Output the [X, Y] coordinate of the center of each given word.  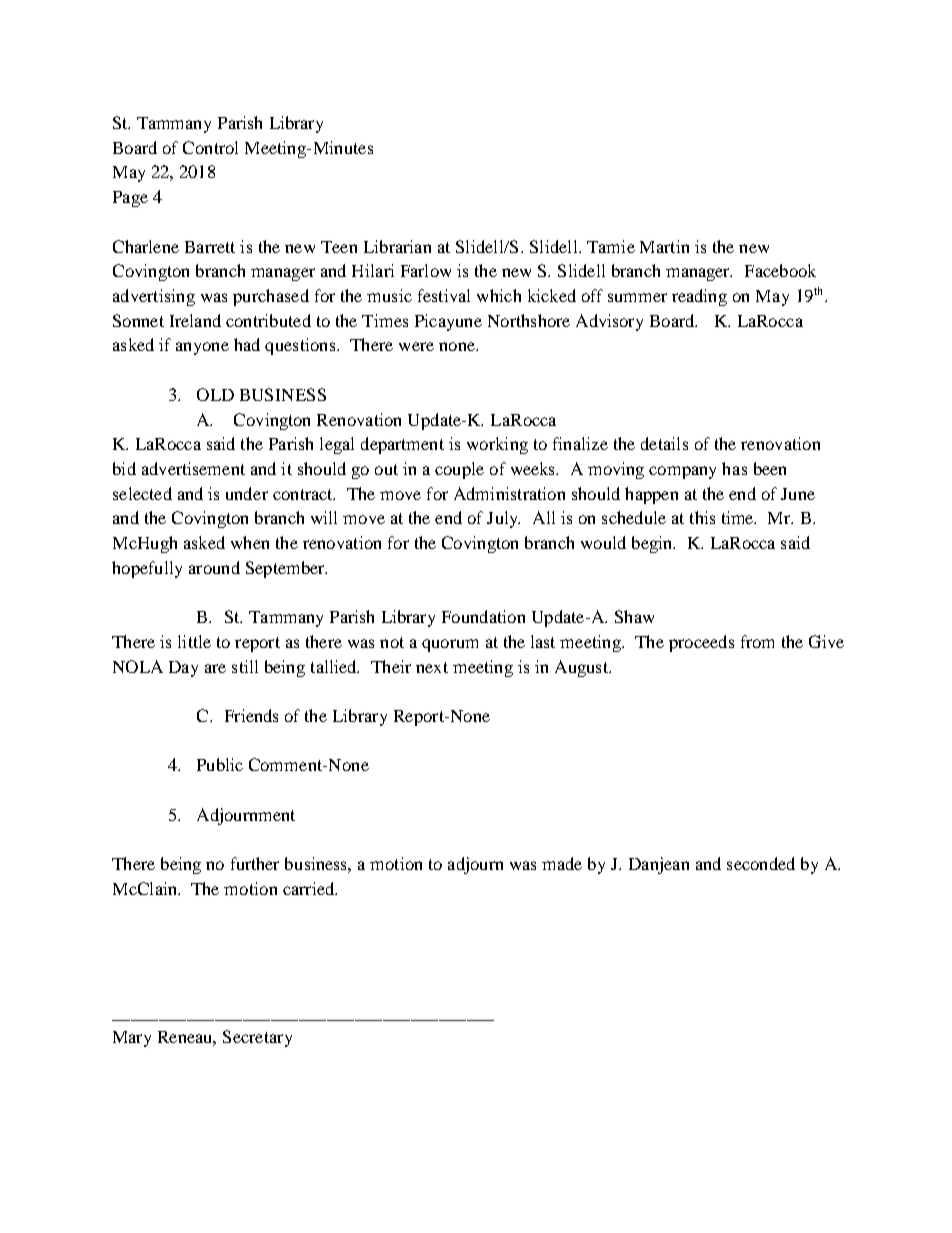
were [416, 346]
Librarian [397, 246]
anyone [202, 348]
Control [210, 147]
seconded [761, 863]
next [432, 667]
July [503, 519]
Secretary [257, 1038]
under [247, 493]
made [562, 863]
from [757, 641]
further [255, 863]
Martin [664, 246]
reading [699, 297]
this [702, 517]
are [215, 668]
